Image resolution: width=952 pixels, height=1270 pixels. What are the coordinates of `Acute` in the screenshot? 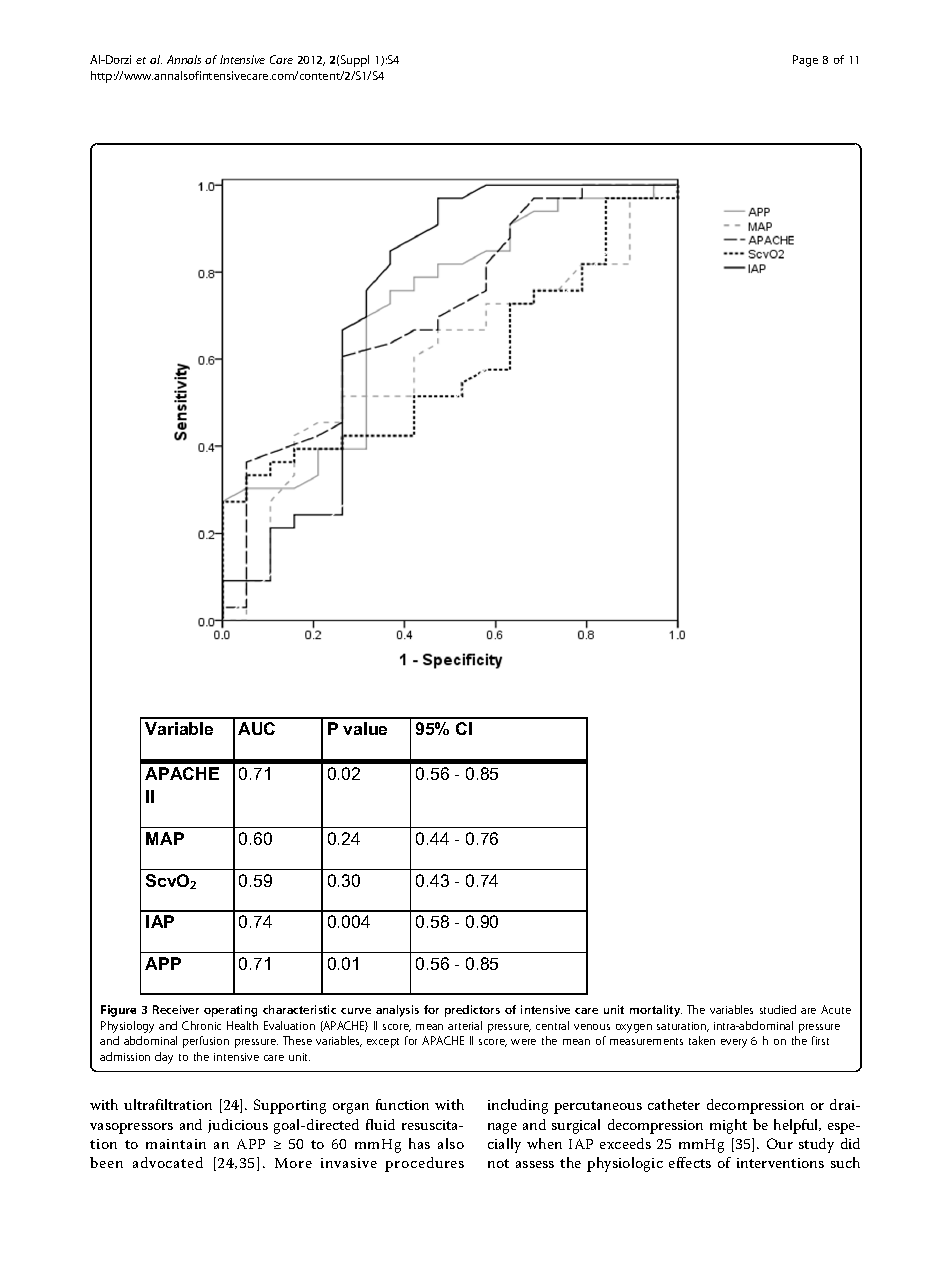 It's located at (836, 1009).
